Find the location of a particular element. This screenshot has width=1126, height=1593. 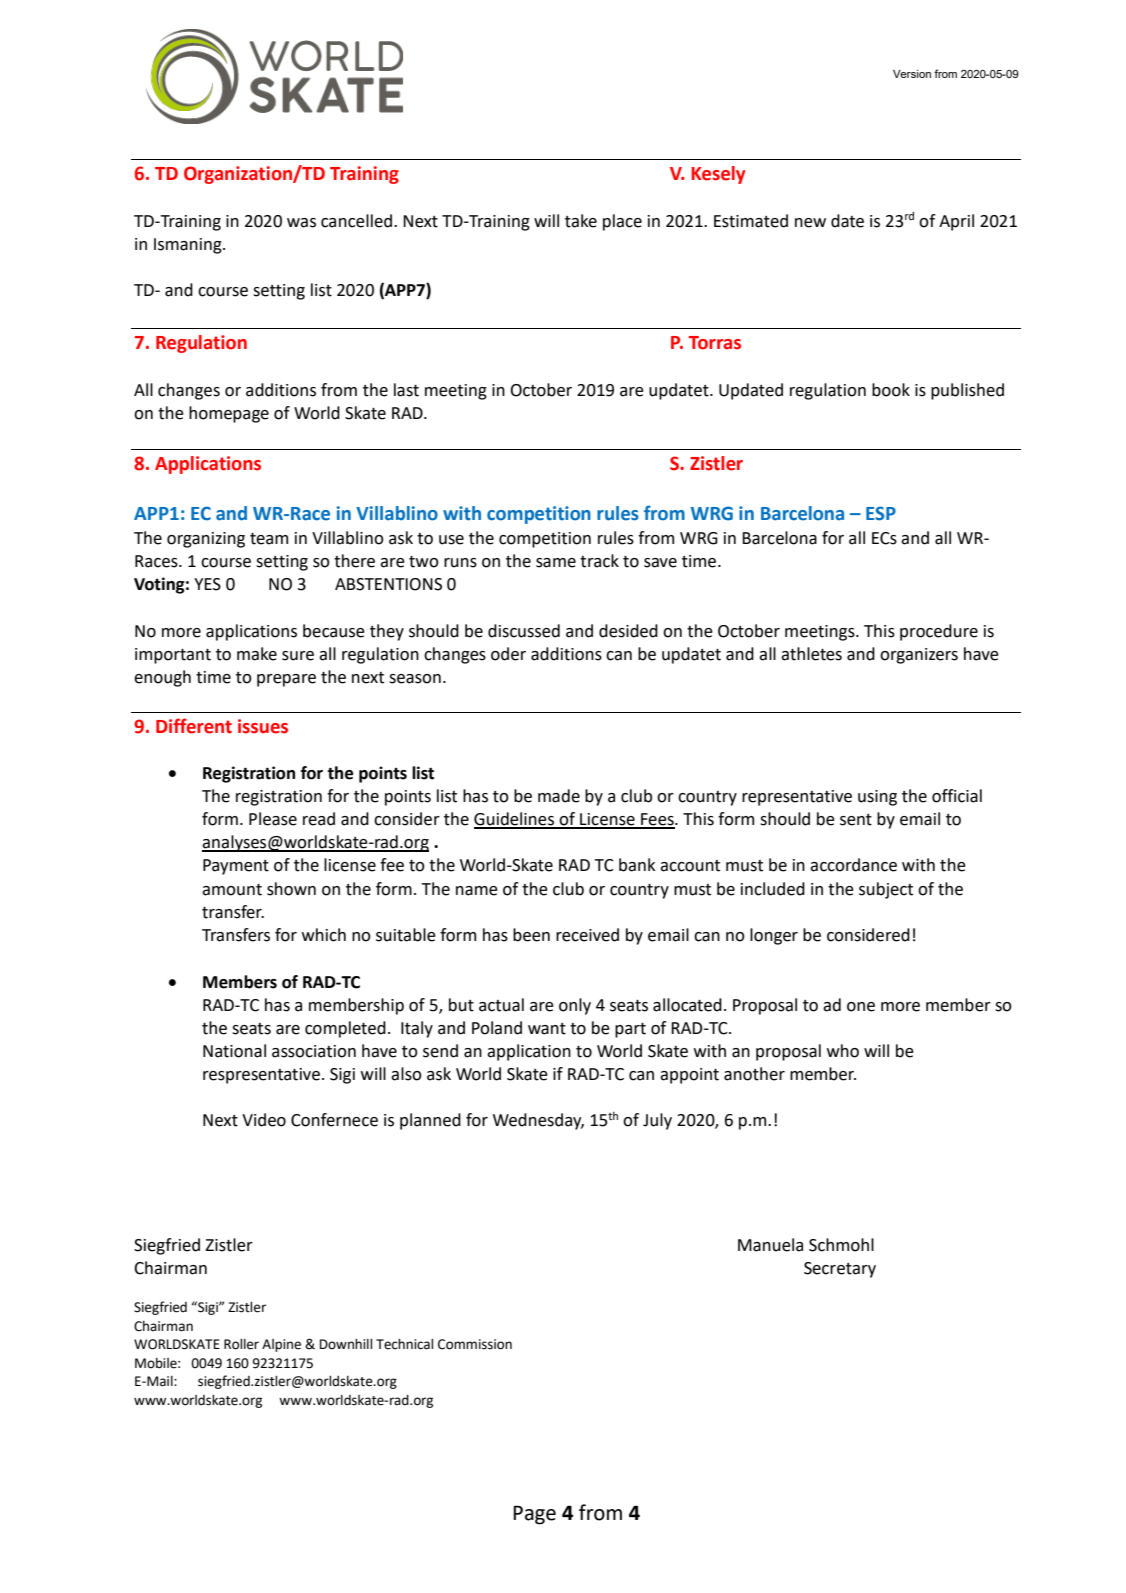

Version is located at coordinates (912, 74).
